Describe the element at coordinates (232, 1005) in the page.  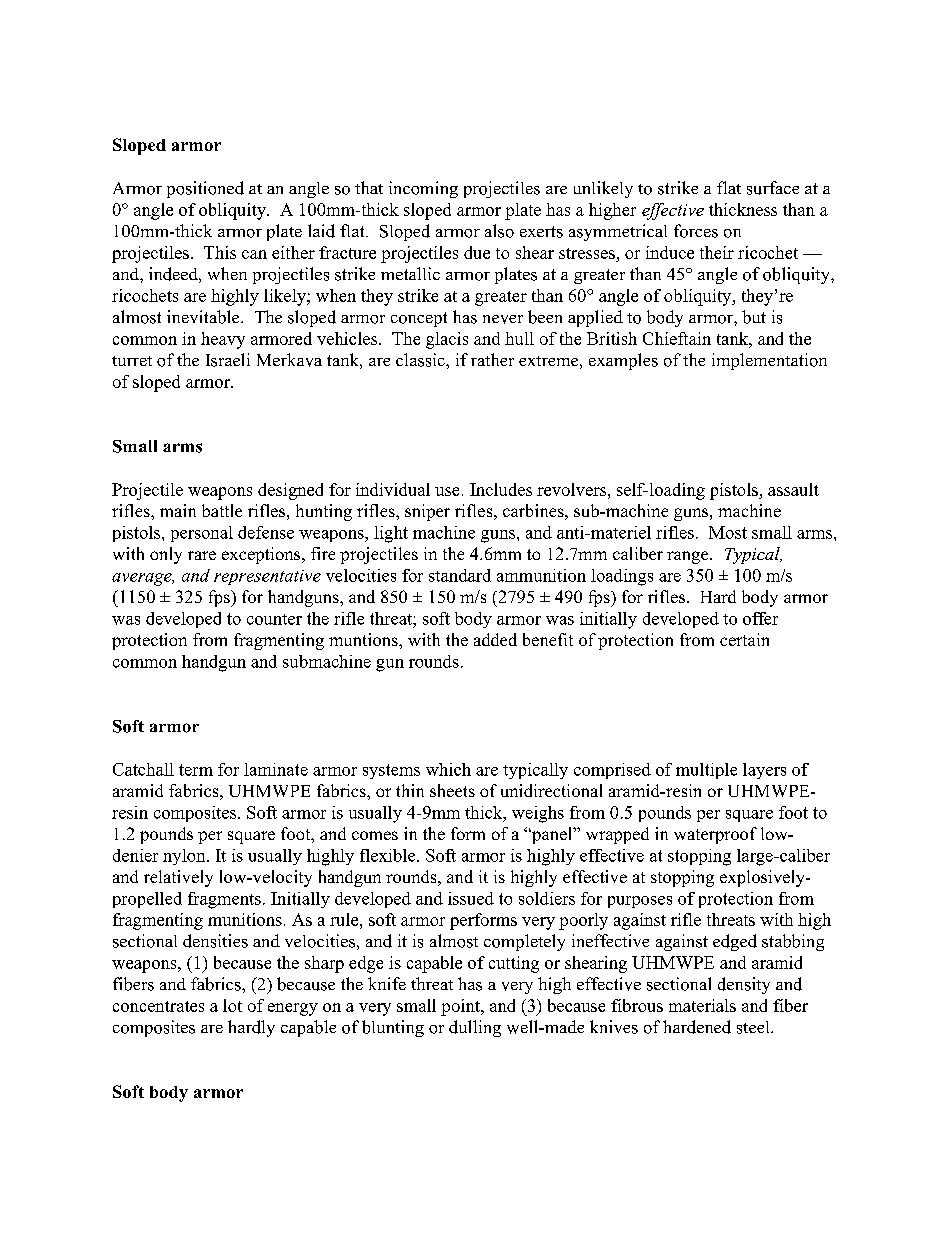
I see `lot` at that location.
